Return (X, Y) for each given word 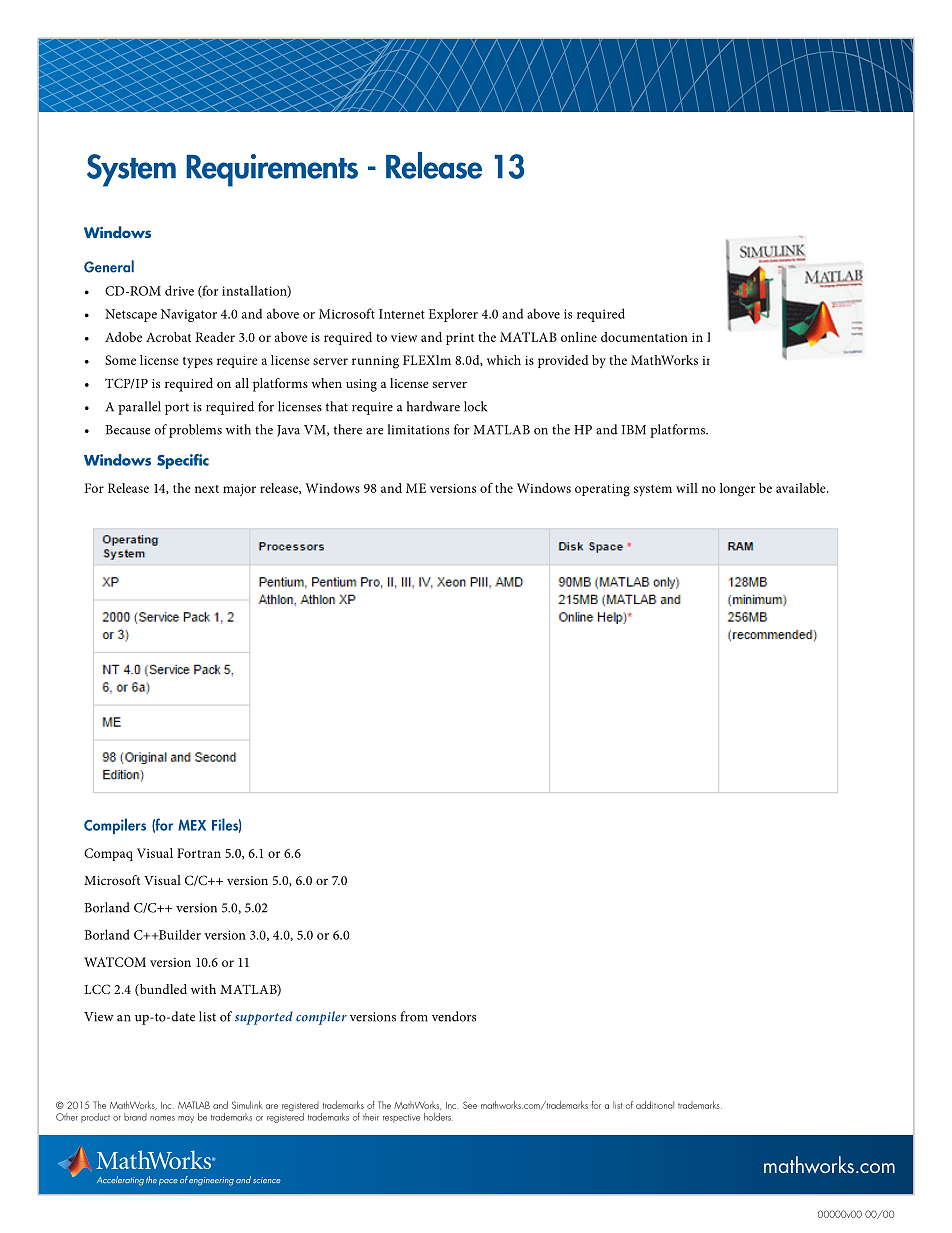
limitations (418, 429)
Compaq (108, 854)
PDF (719, 336)
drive (179, 290)
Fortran (199, 853)
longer (737, 490)
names (162, 1118)
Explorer (453, 315)
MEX (192, 825)
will (687, 488)
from (414, 1016)
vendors (454, 1016)
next (207, 489)
